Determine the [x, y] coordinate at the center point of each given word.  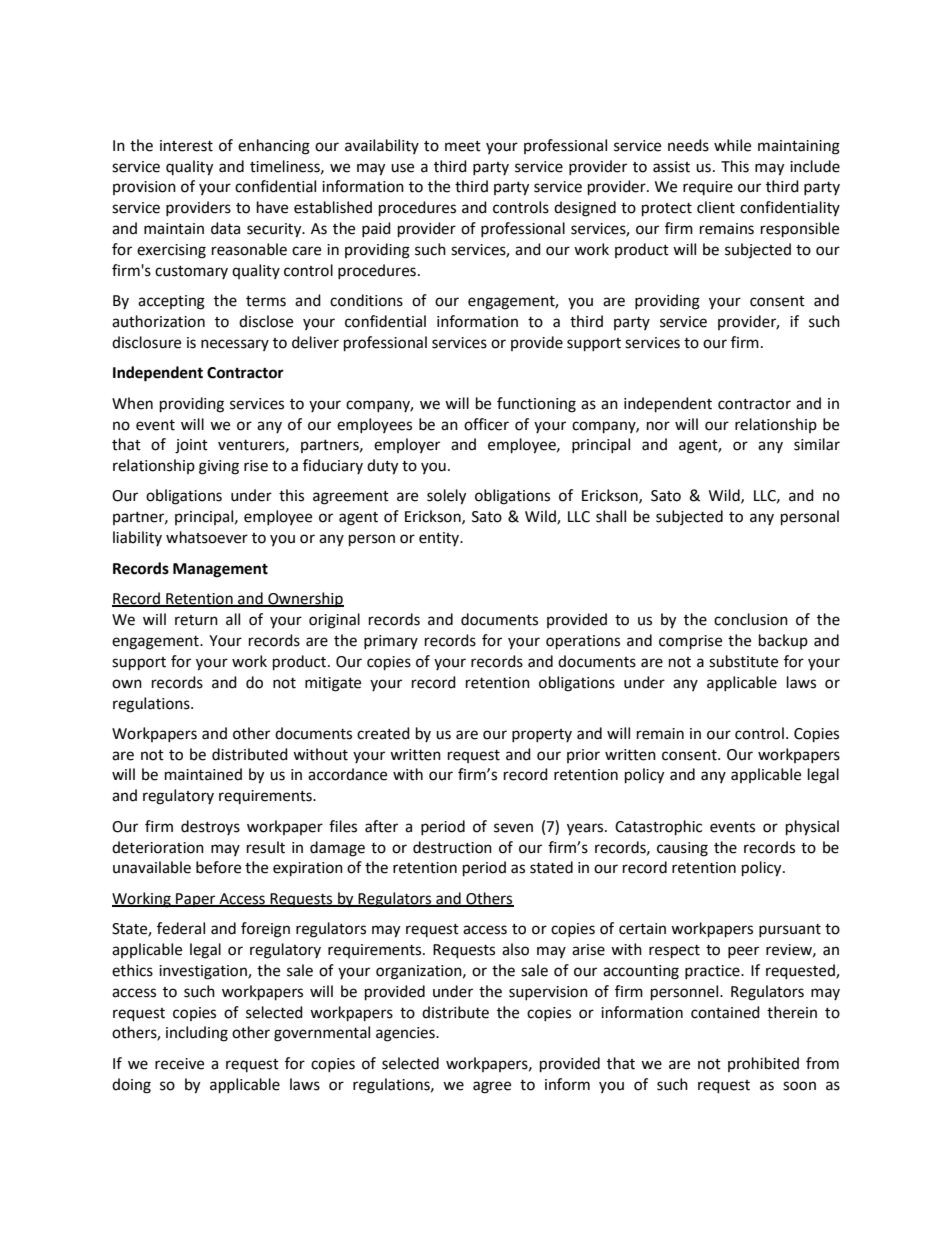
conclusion [751, 619]
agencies [406, 1034]
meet [463, 146]
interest [186, 146]
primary [391, 642]
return [196, 620]
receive [179, 1064]
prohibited [763, 1064]
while [732, 145]
